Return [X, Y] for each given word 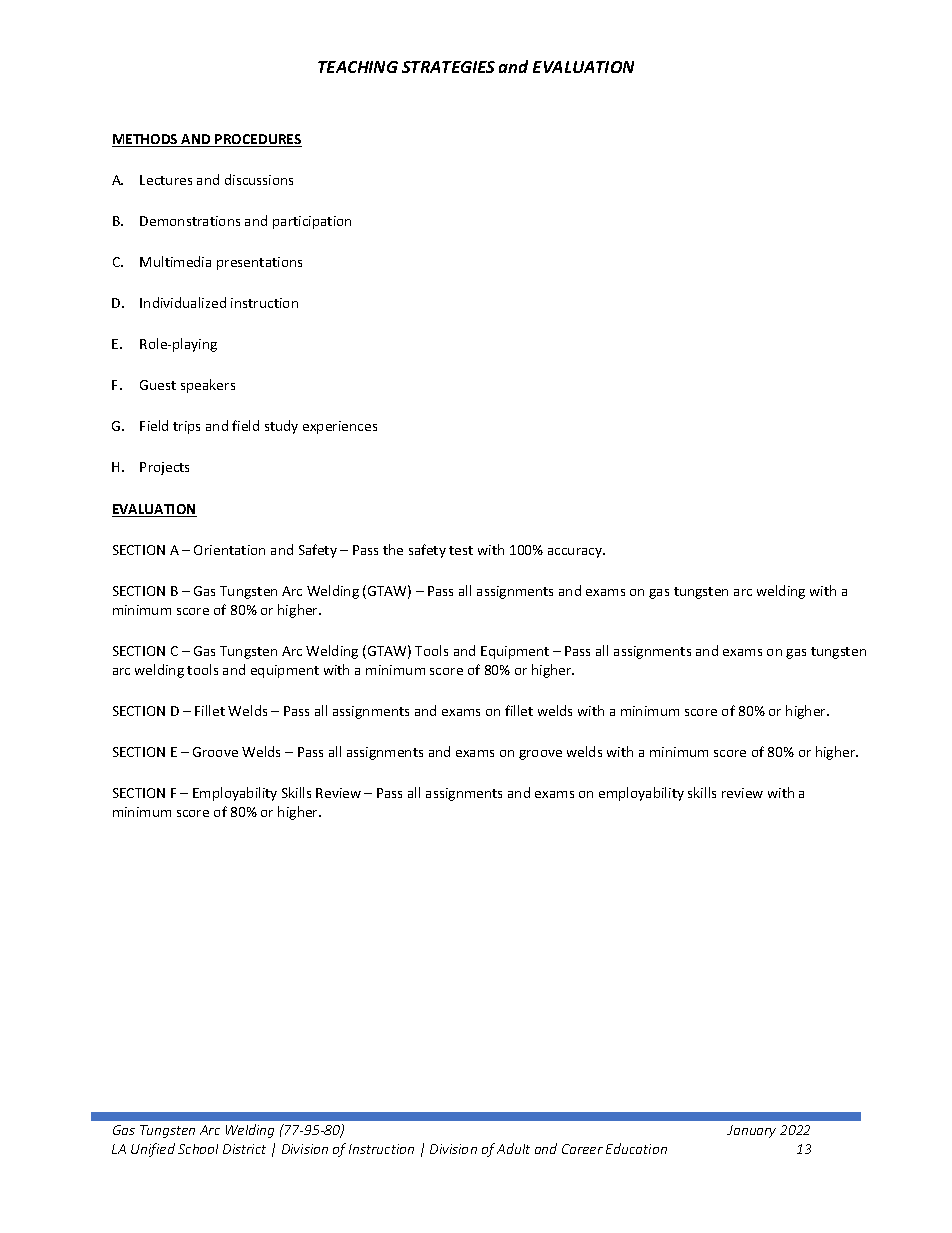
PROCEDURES [257, 140]
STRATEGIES [448, 67]
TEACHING [358, 67]
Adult [513, 1148]
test [461, 550]
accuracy [576, 553]
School [198, 1149]
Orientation [229, 550]
